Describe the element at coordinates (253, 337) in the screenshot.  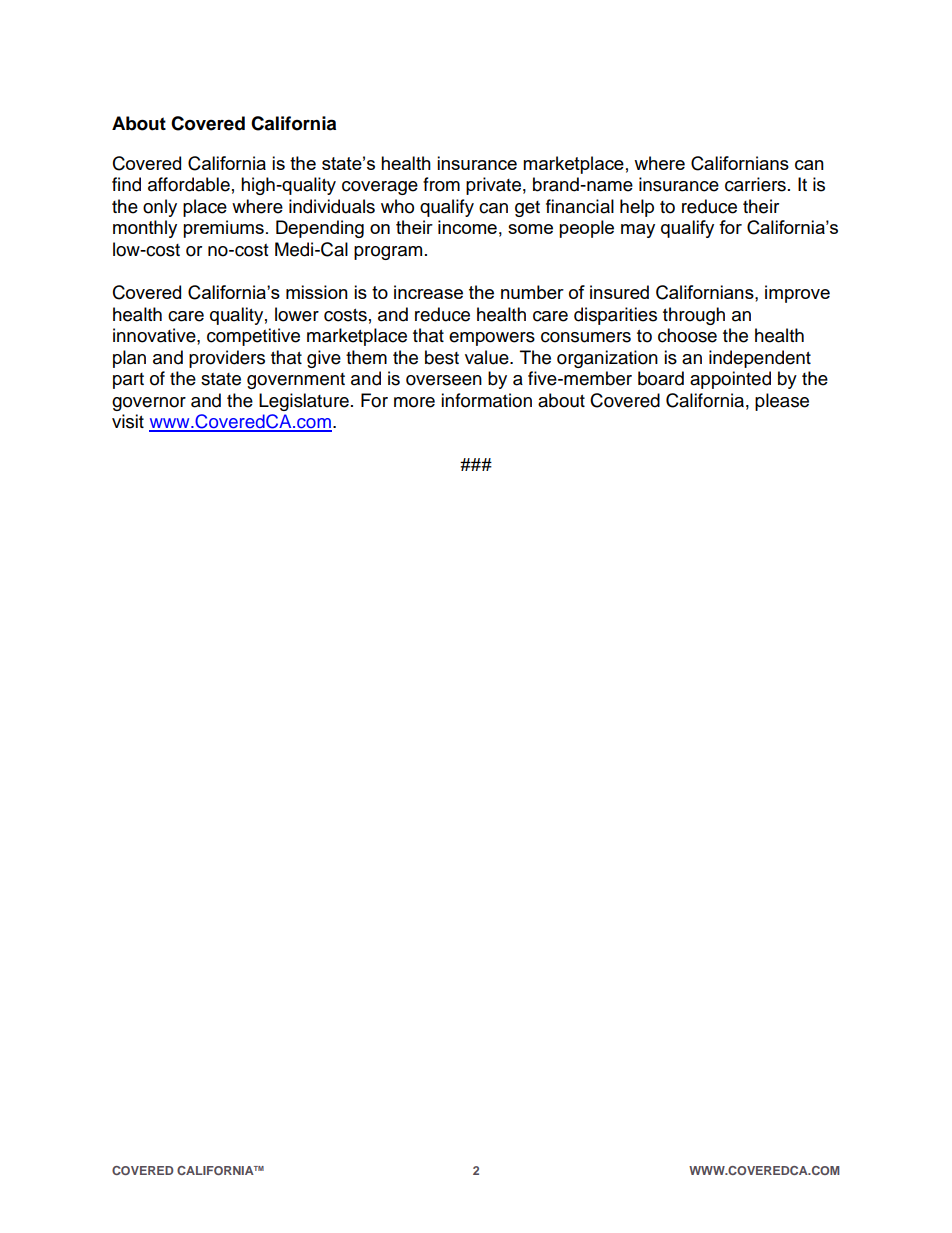
I see `competitive` at that location.
